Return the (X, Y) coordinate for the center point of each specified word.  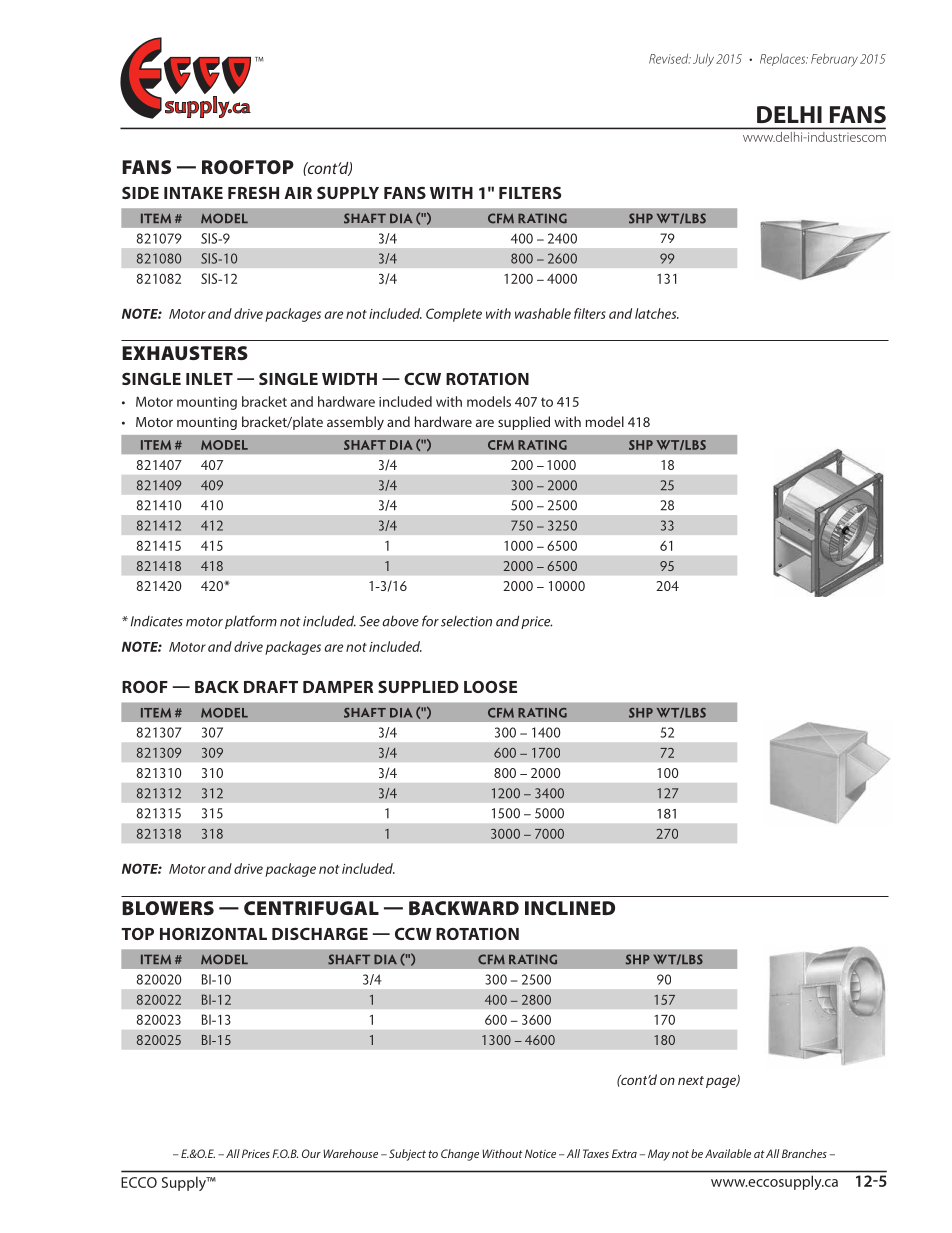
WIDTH (349, 379)
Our (311, 1153)
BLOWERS (168, 908)
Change (460, 1155)
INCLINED (570, 908)
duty (667, 526)
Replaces (784, 60)
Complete (454, 315)
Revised (670, 59)
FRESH (253, 192)
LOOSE (490, 686)
